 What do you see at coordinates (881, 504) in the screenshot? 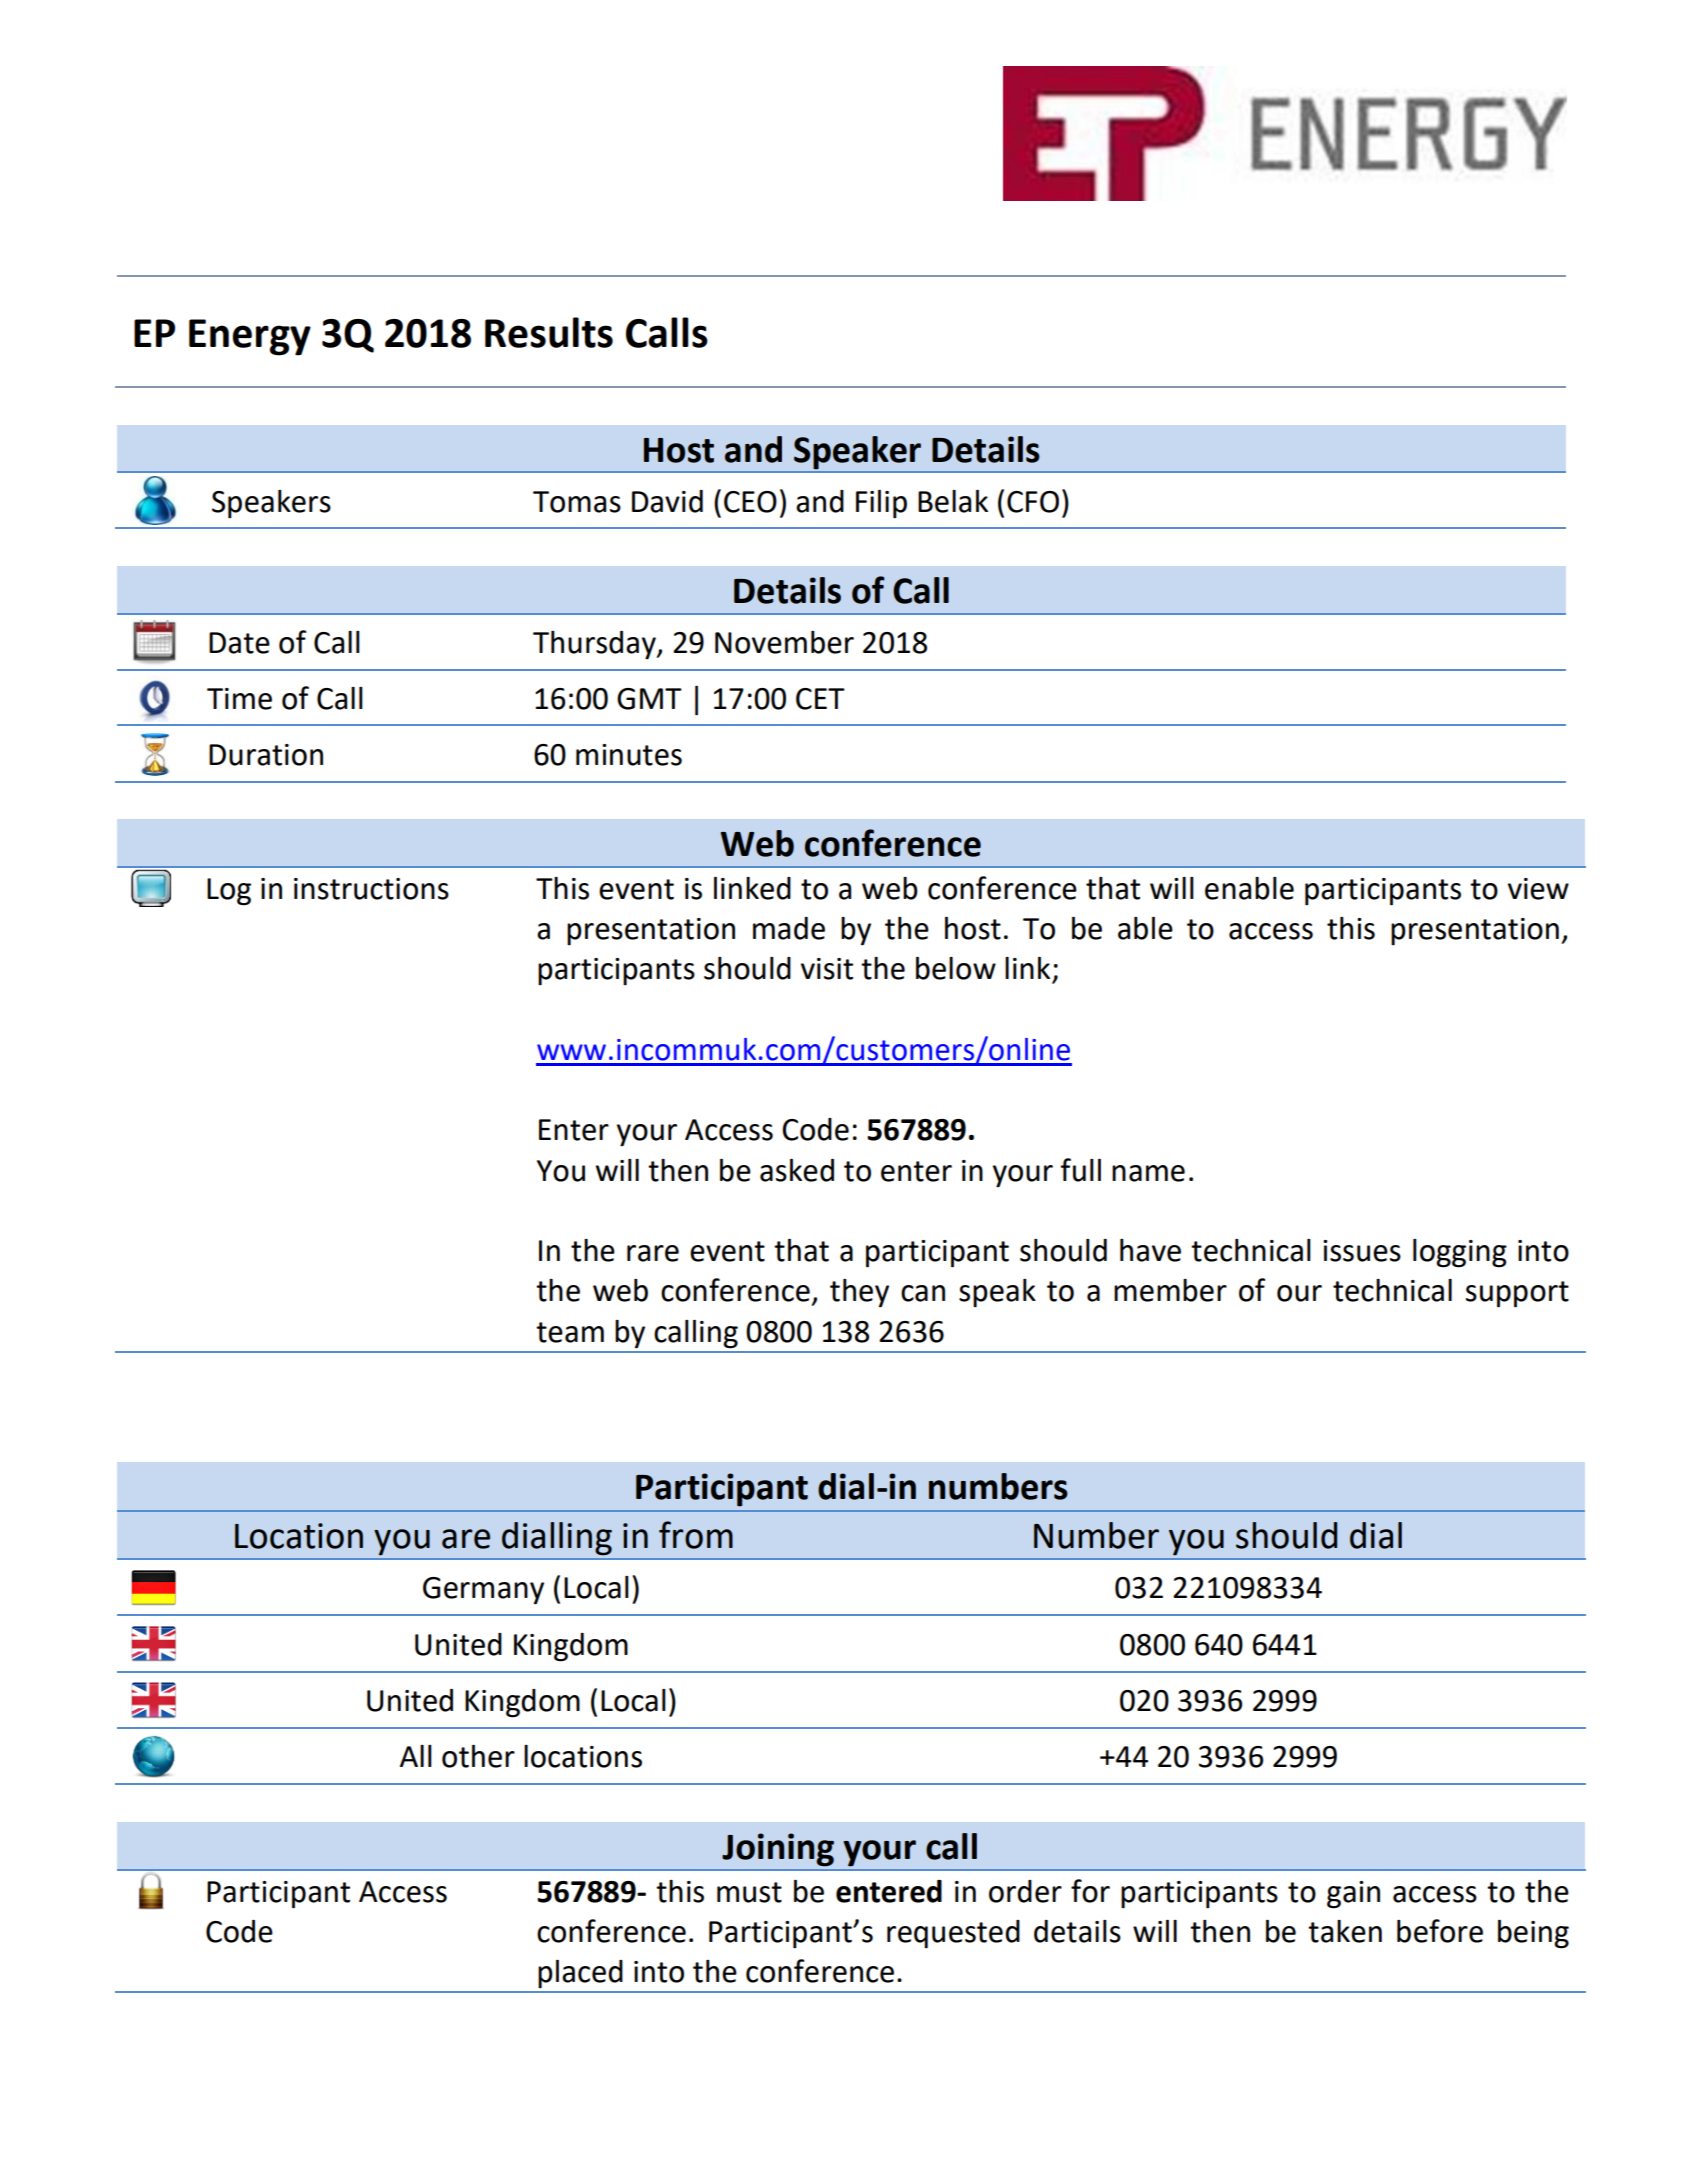
I see `Filip` at bounding box center [881, 504].
